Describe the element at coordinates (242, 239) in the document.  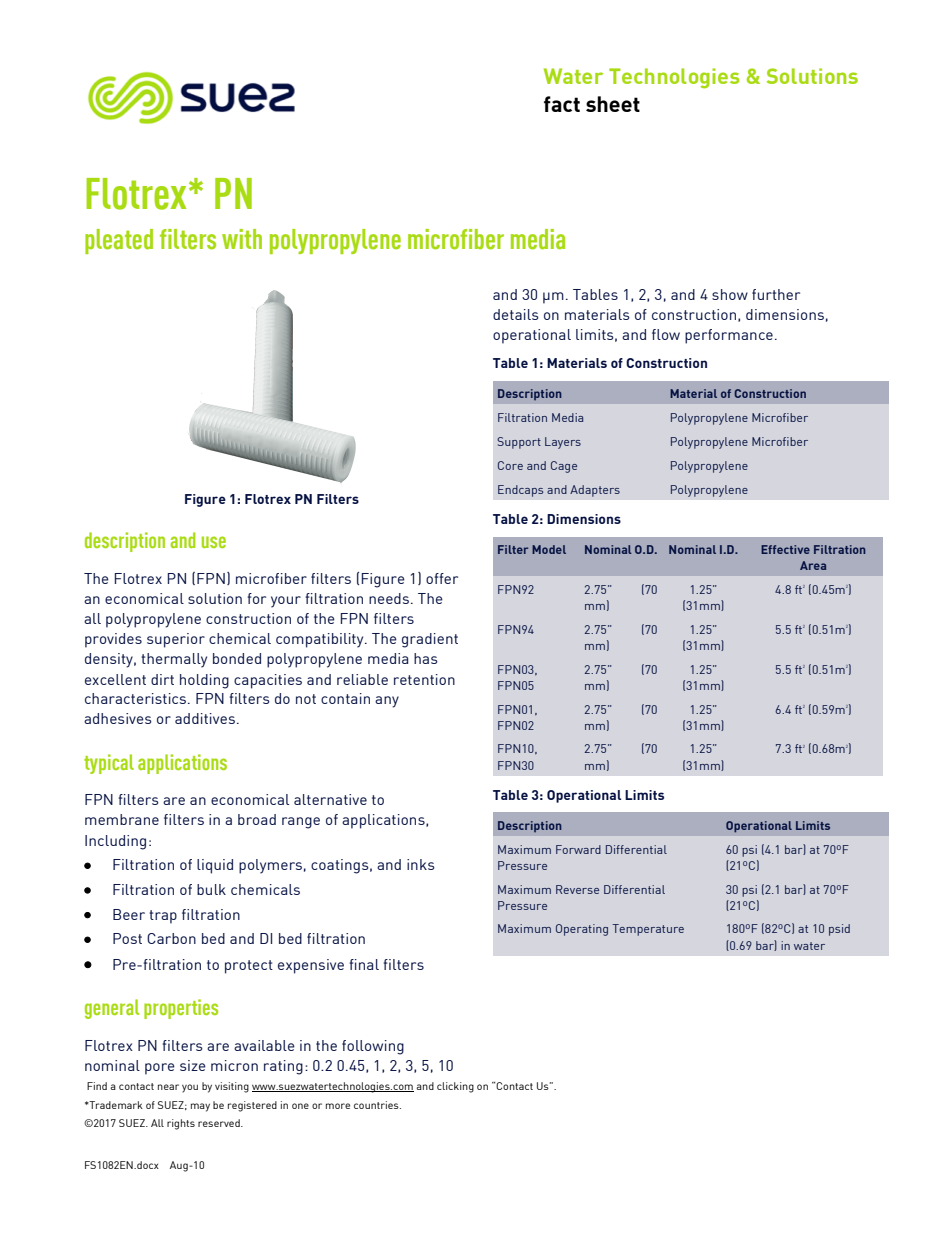
I see `with` at that location.
